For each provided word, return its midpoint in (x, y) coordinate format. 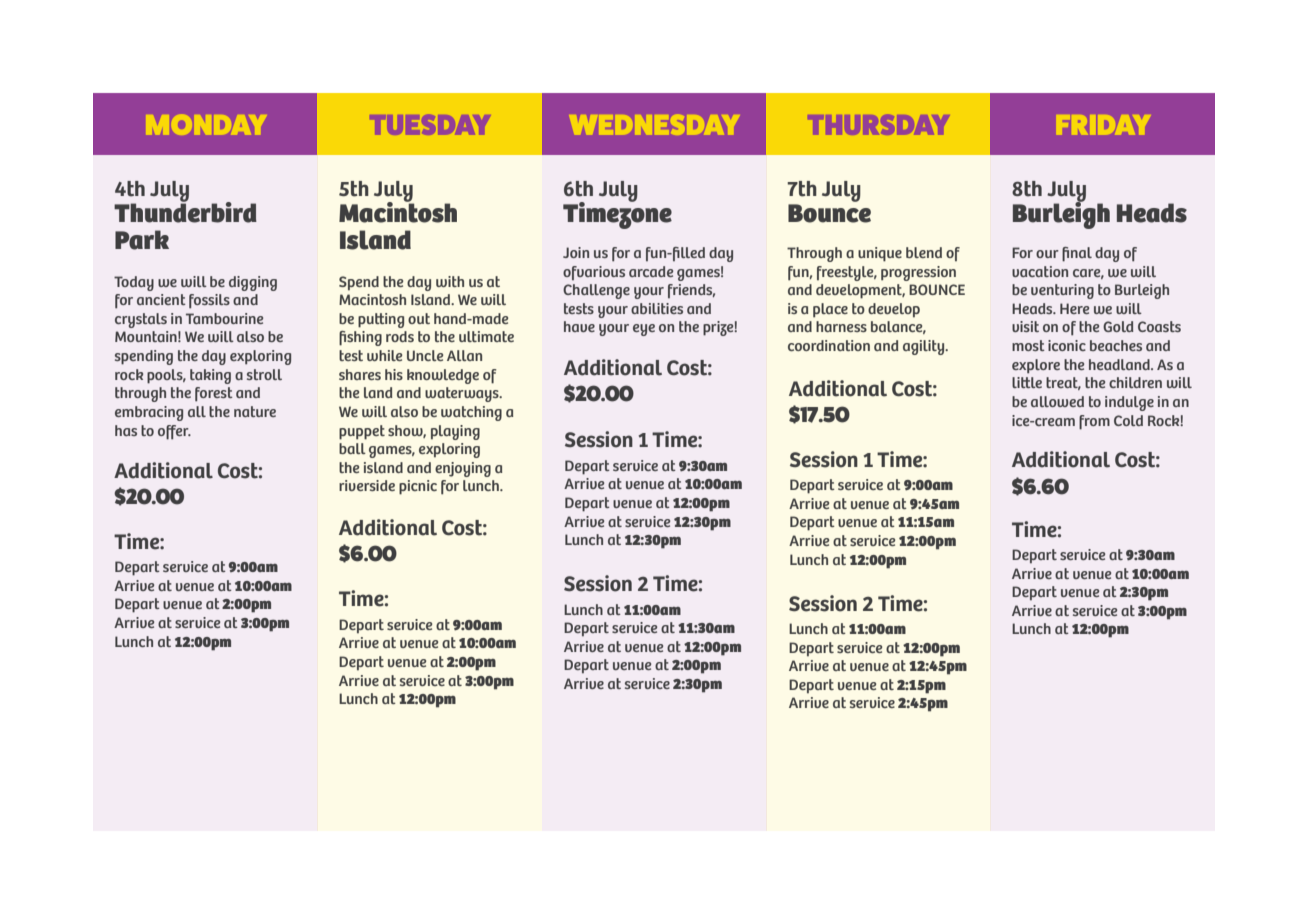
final (1077, 254)
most (1028, 345)
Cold (1128, 420)
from (1094, 422)
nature (255, 411)
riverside (367, 485)
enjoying (463, 469)
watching (471, 413)
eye (644, 330)
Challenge (596, 291)
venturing (1062, 291)
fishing (360, 338)
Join (576, 252)
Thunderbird (185, 211)
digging (253, 283)
